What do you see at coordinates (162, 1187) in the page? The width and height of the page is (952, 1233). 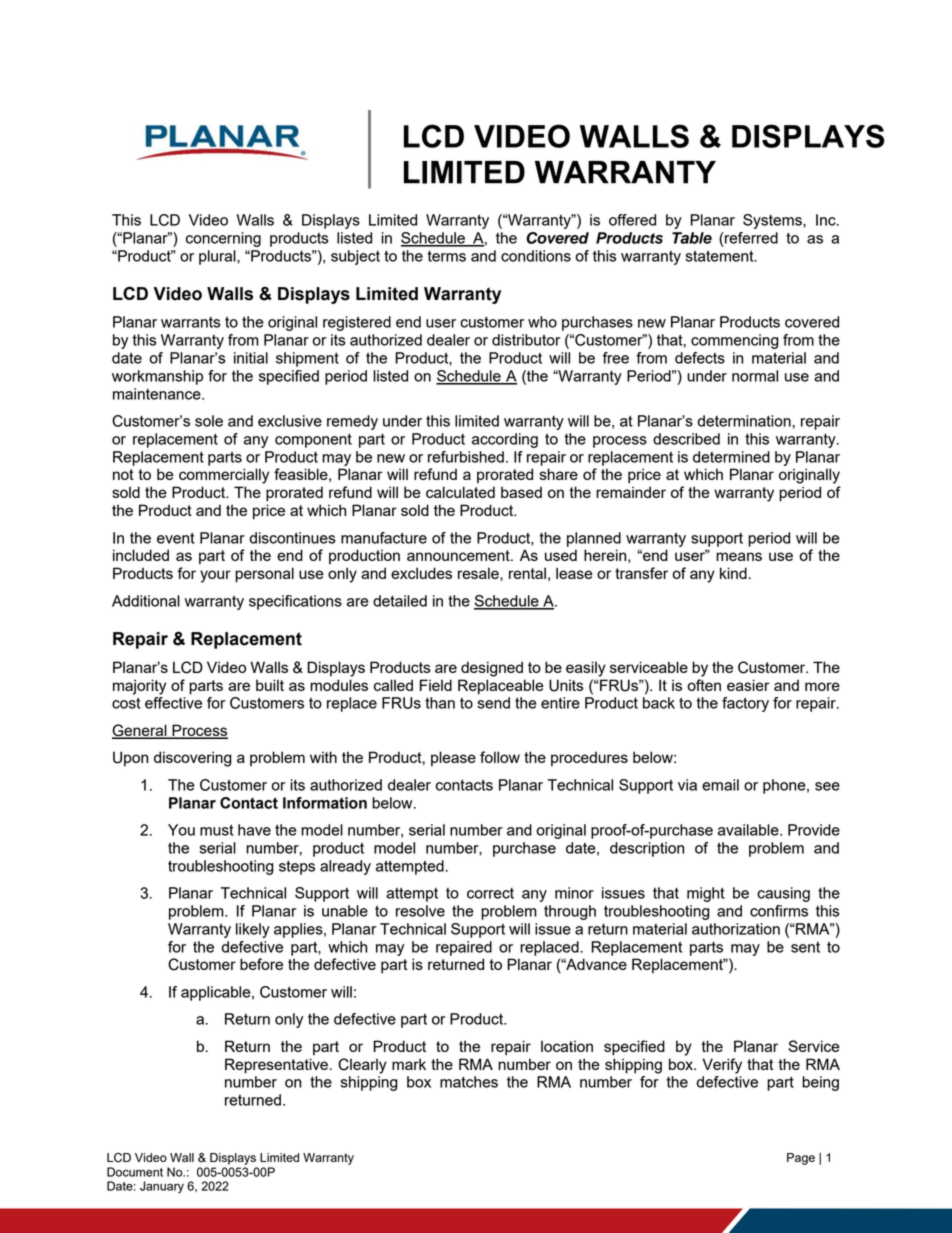 I see `January` at bounding box center [162, 1187].
